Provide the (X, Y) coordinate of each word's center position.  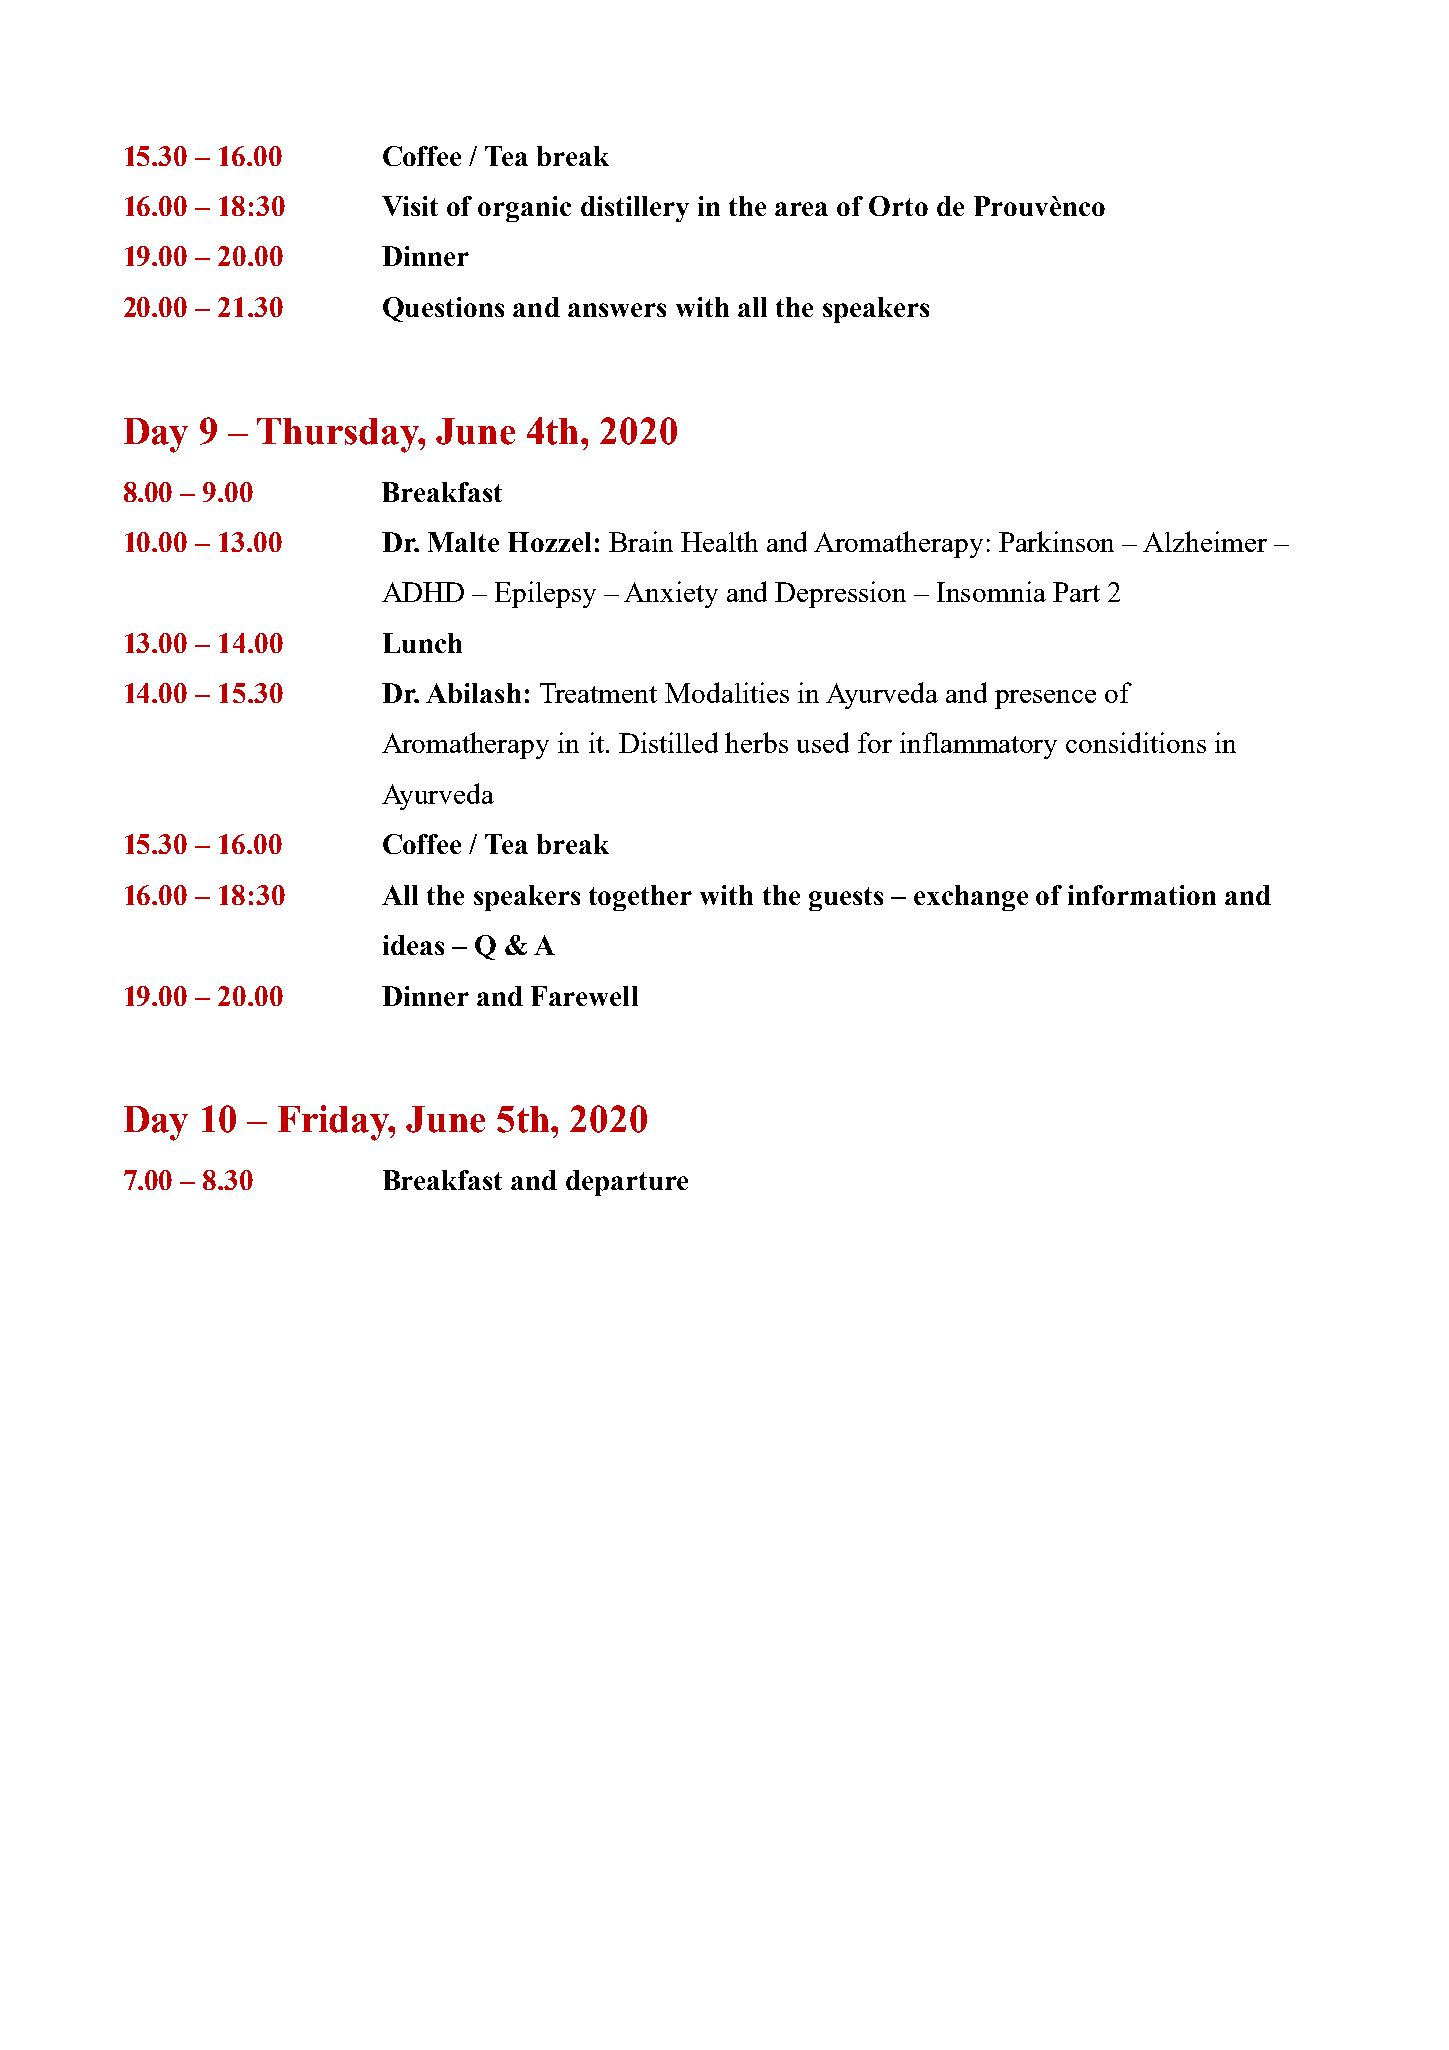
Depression (840, 594)
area (801, 209)
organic (524, 209)
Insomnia (991, 591)
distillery (635, 209)
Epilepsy (545, 594)
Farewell (584, 996)
